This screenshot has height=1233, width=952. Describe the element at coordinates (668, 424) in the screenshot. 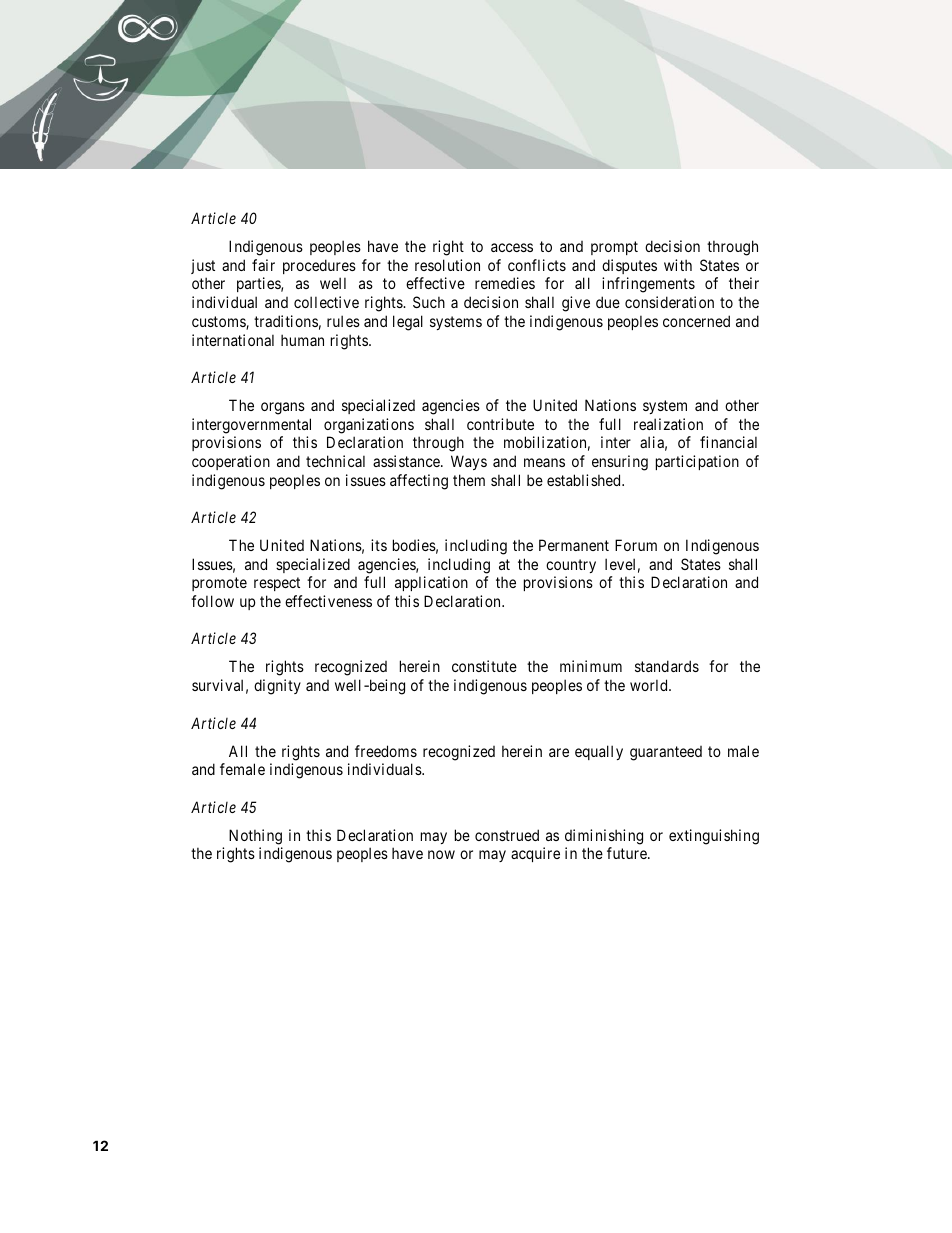

I see `realization` at that location.
